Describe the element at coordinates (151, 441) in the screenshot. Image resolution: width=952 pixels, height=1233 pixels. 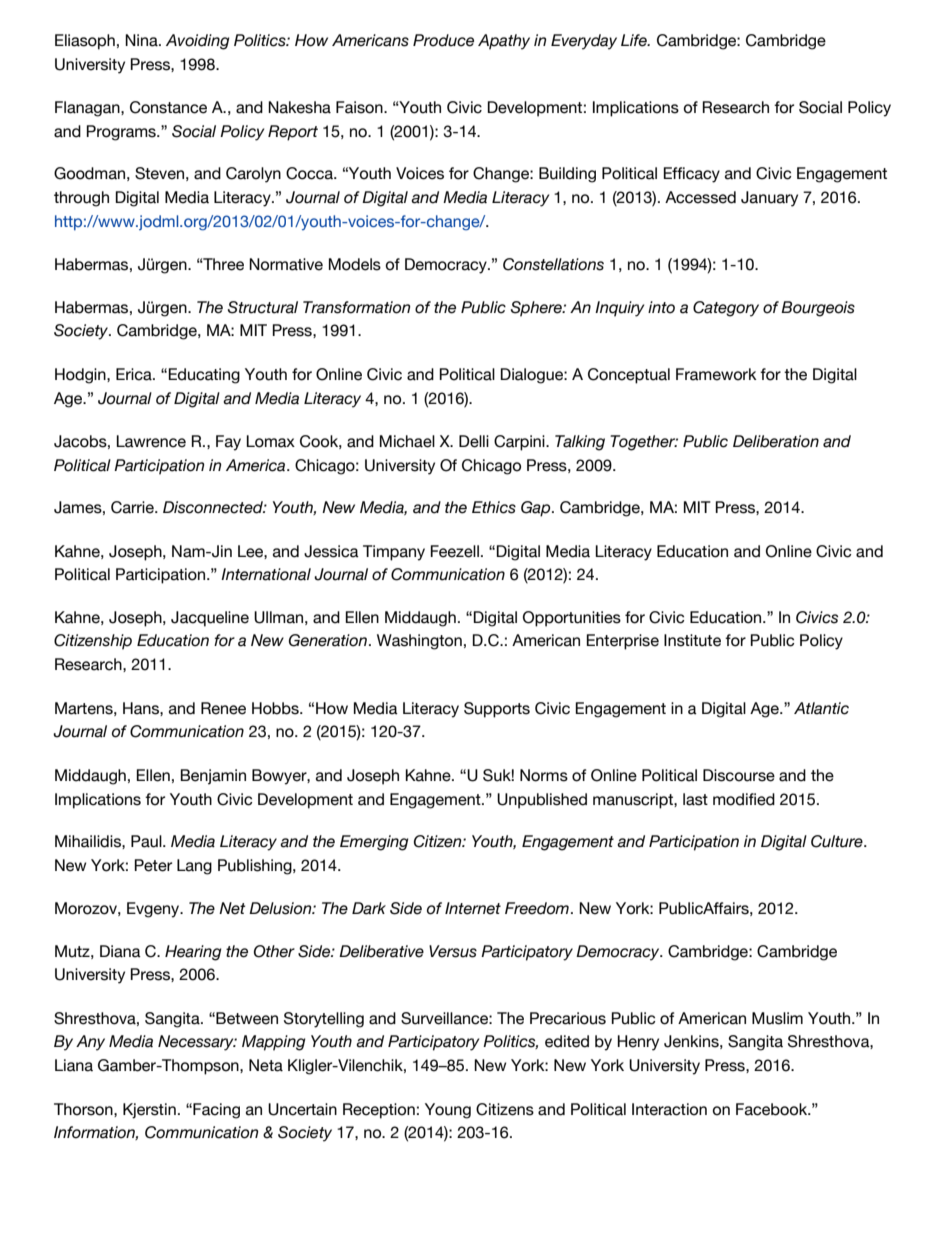
I see `Lawrence` at that location.
